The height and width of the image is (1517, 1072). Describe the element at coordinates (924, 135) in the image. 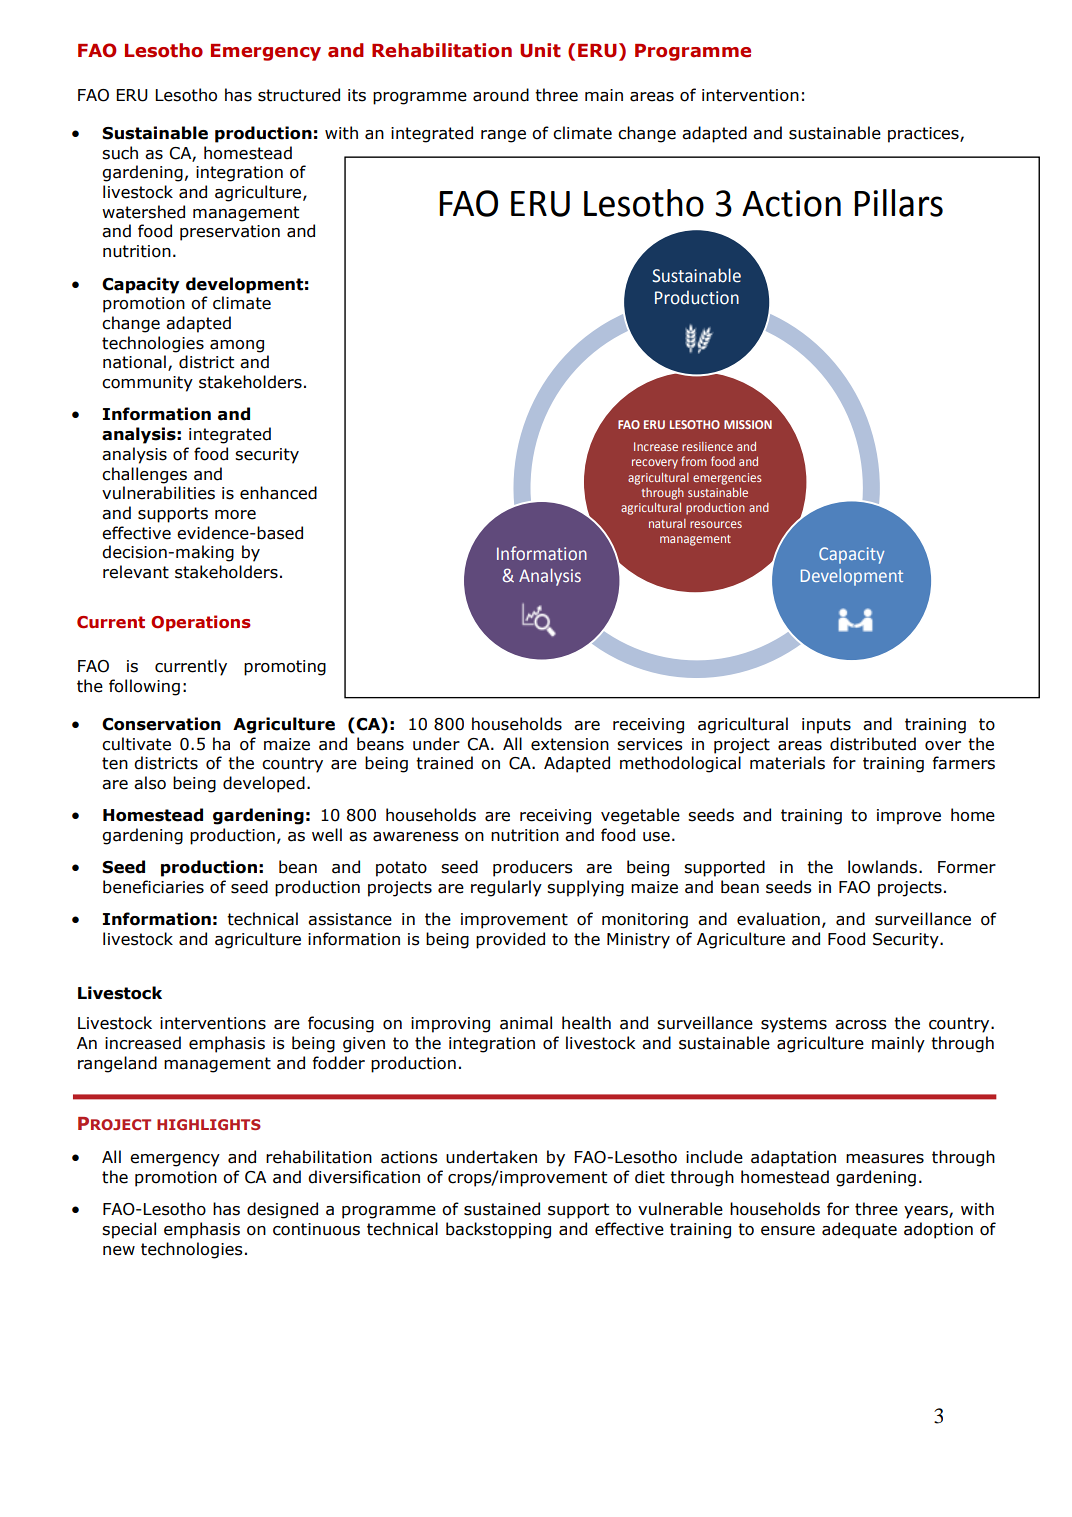

I see `practices` at that location.
